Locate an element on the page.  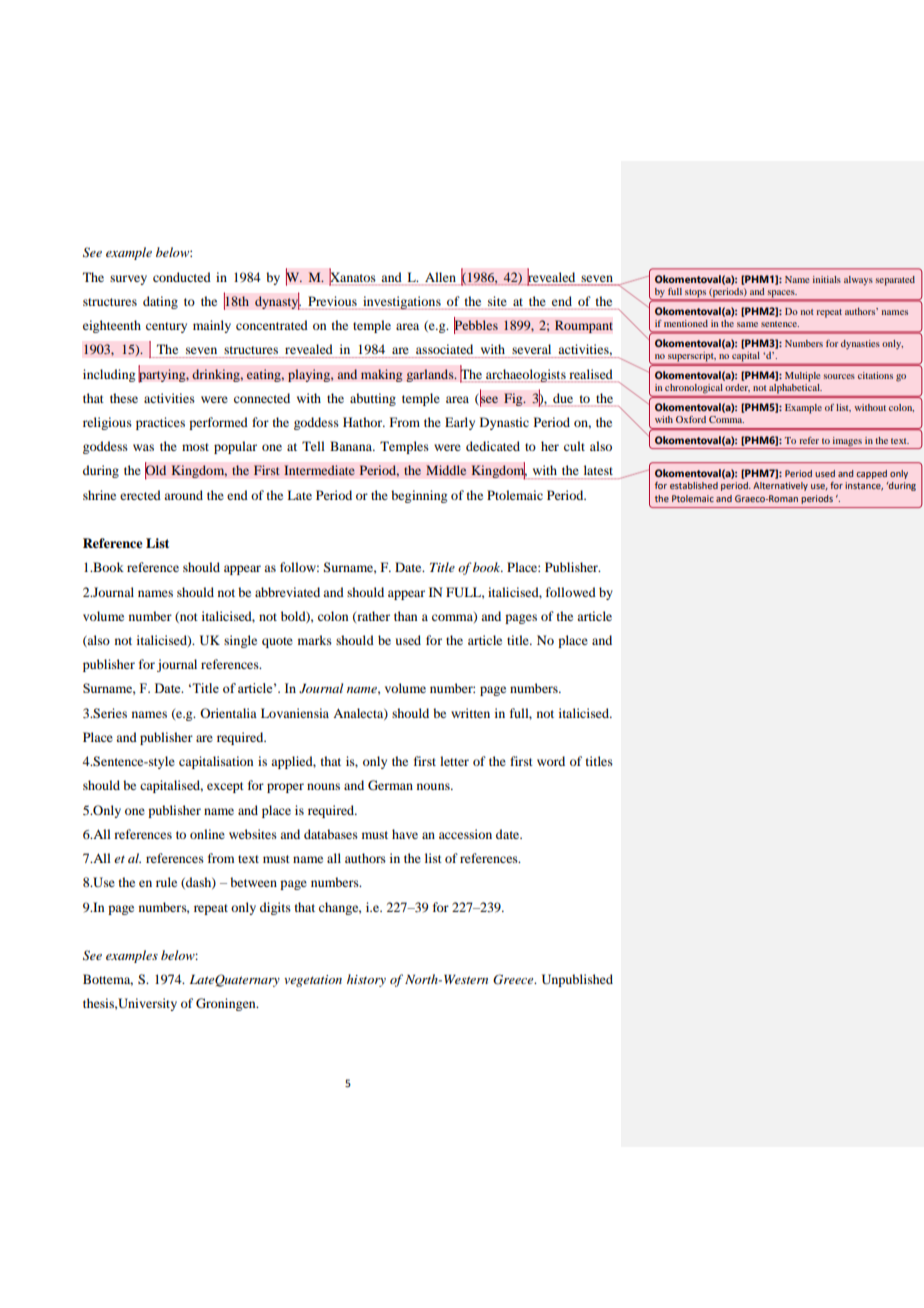
Alternatively is located at coordinates (780, 486).
